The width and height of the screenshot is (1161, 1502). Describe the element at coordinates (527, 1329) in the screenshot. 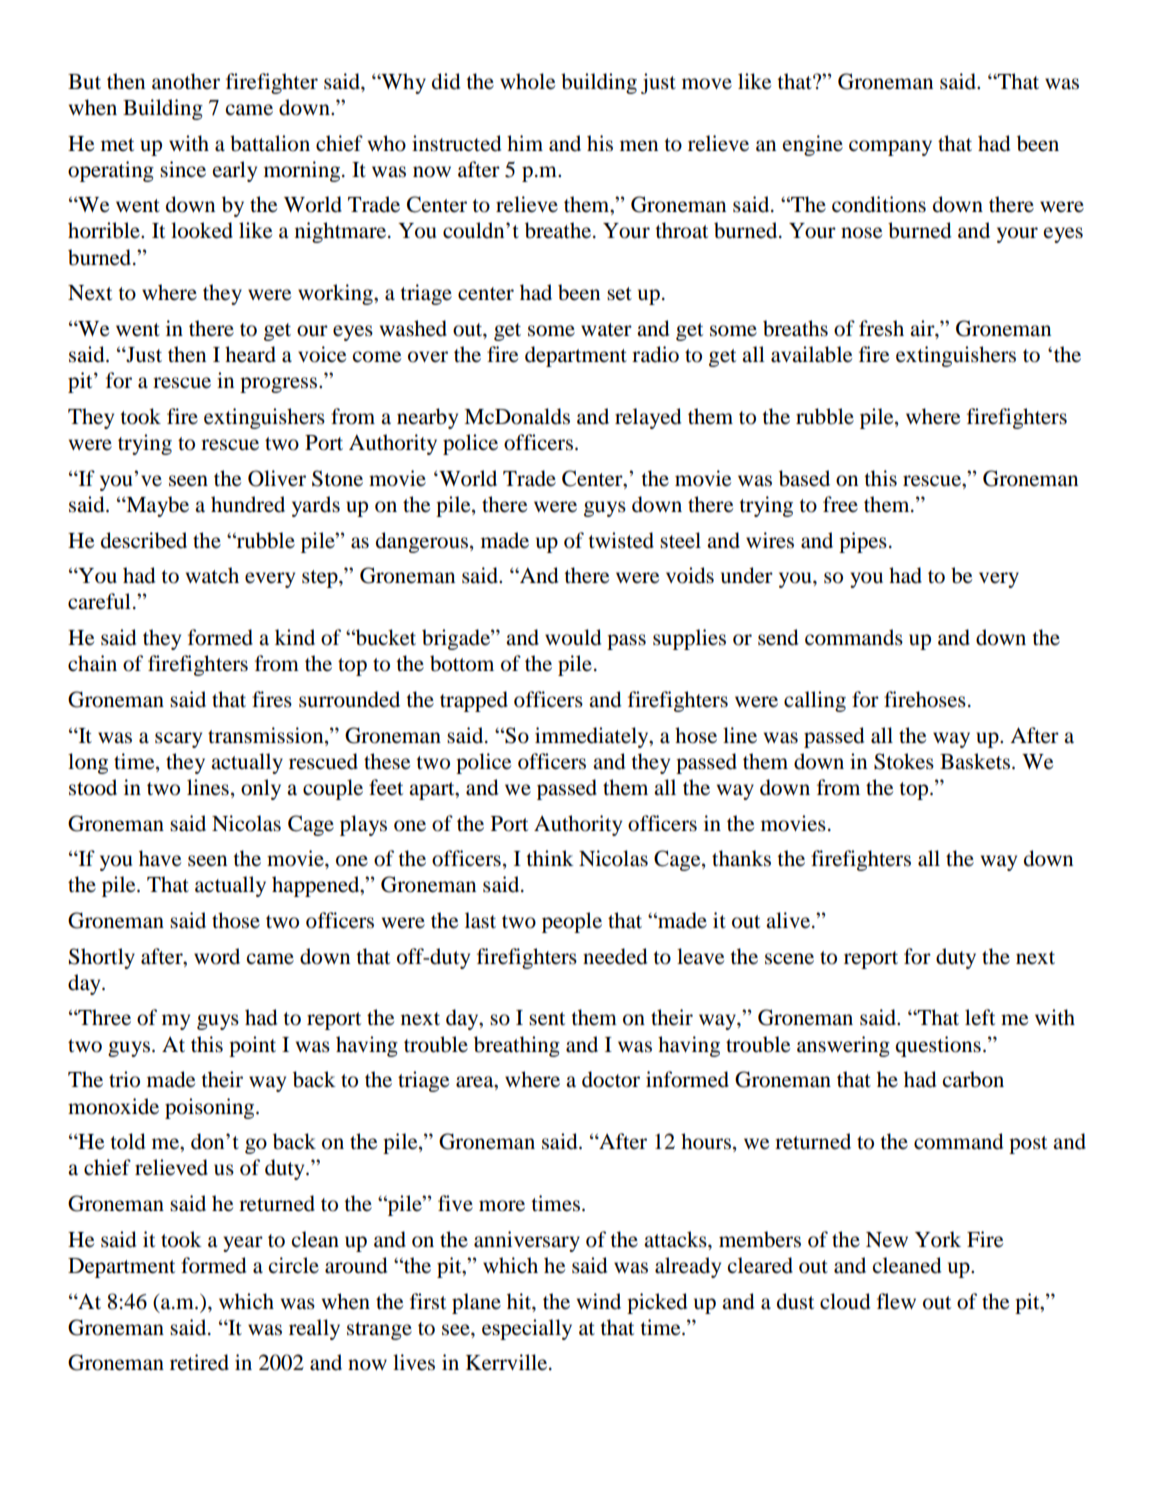

I see `especially` at that location.
